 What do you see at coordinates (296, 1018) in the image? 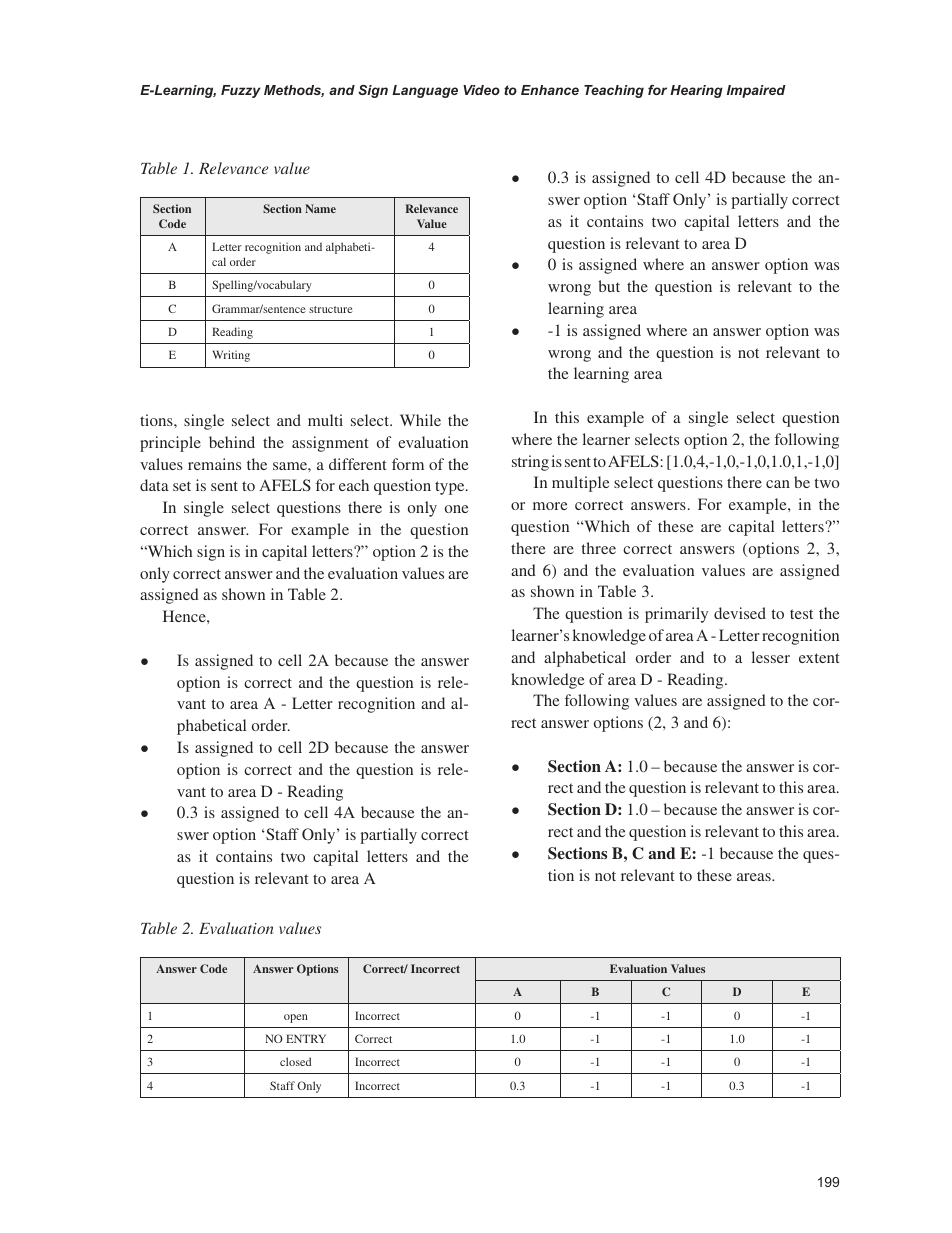
I see `open` at bounding box center [296, 1018].
